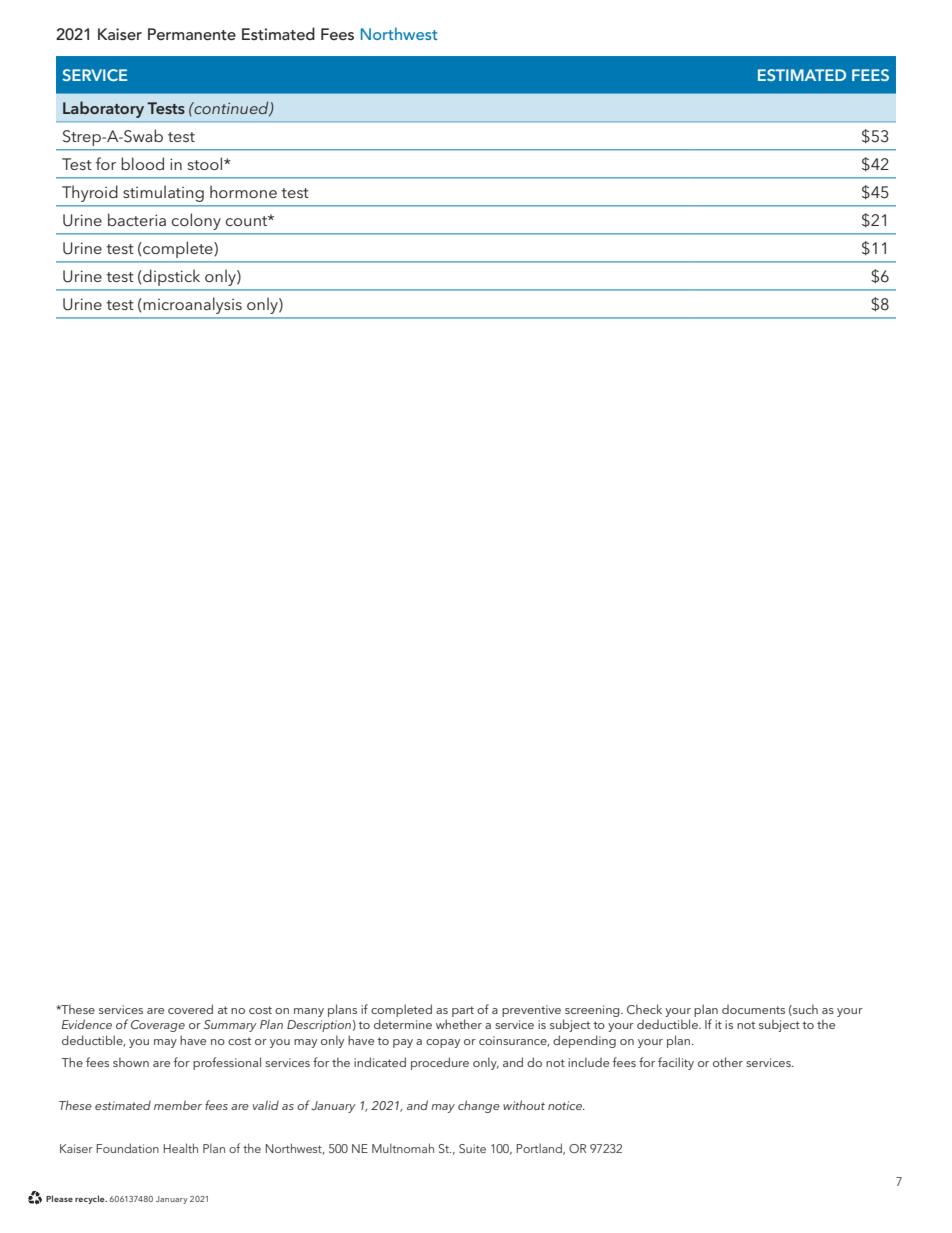 Image resolution: width=952 pixels, height=1233 pixels. Describe the element at coordinates (243, 191) in the screenshot. I see `hormone` at that location.
